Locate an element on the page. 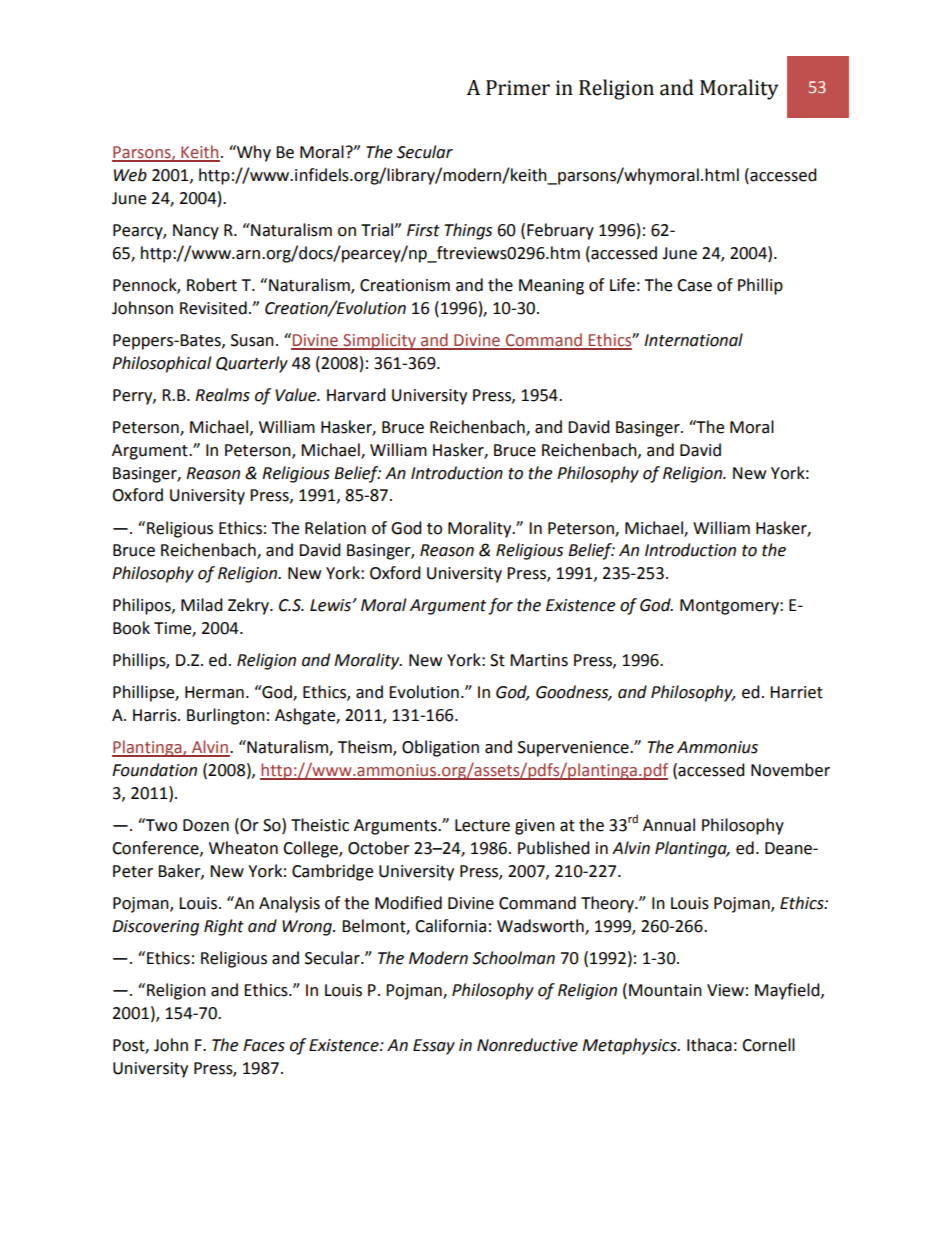 This document has height=1233, width=952. Martins is located at coordinates (539, 660).
